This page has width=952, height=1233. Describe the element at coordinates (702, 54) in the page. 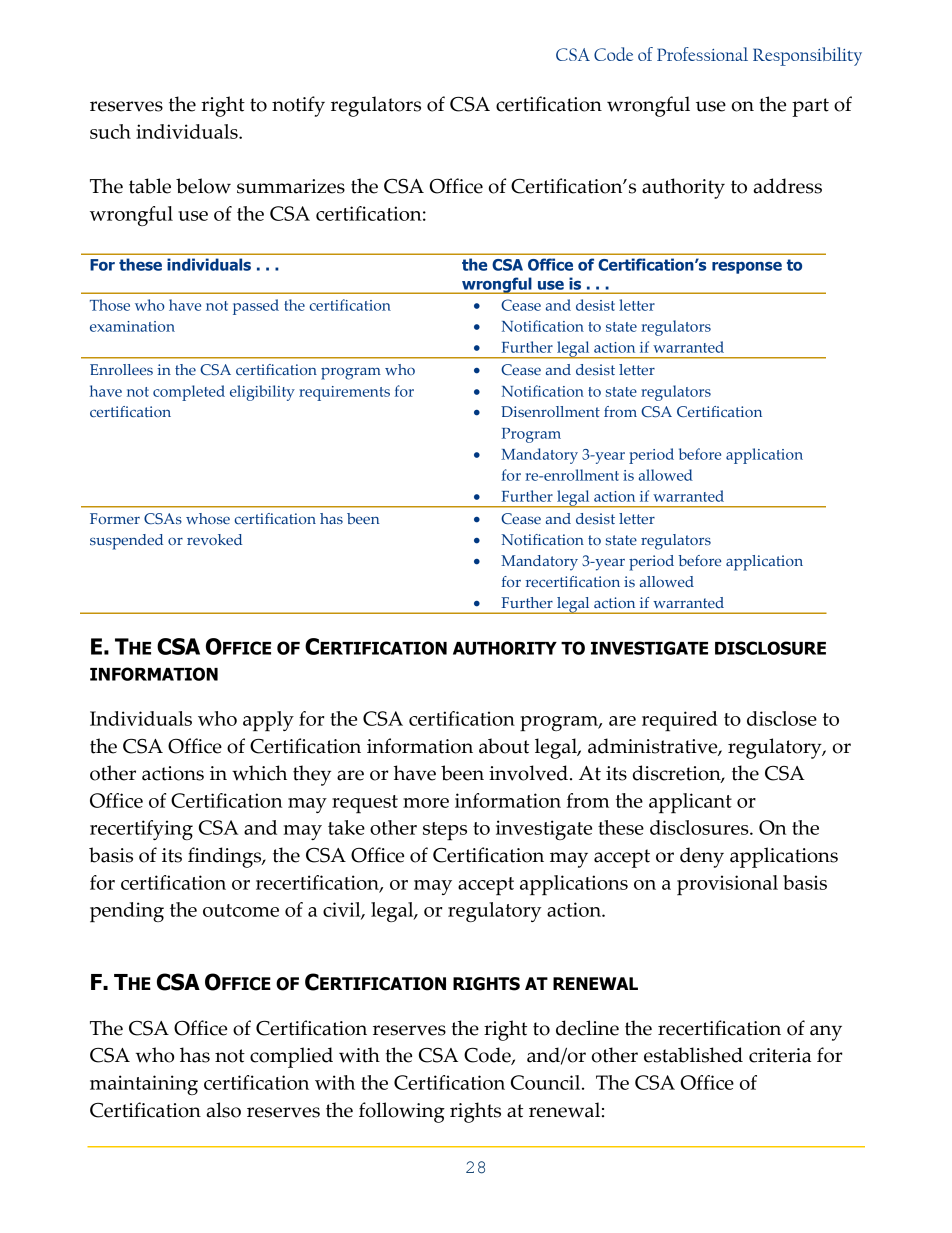

I see `Professional` at that location.
